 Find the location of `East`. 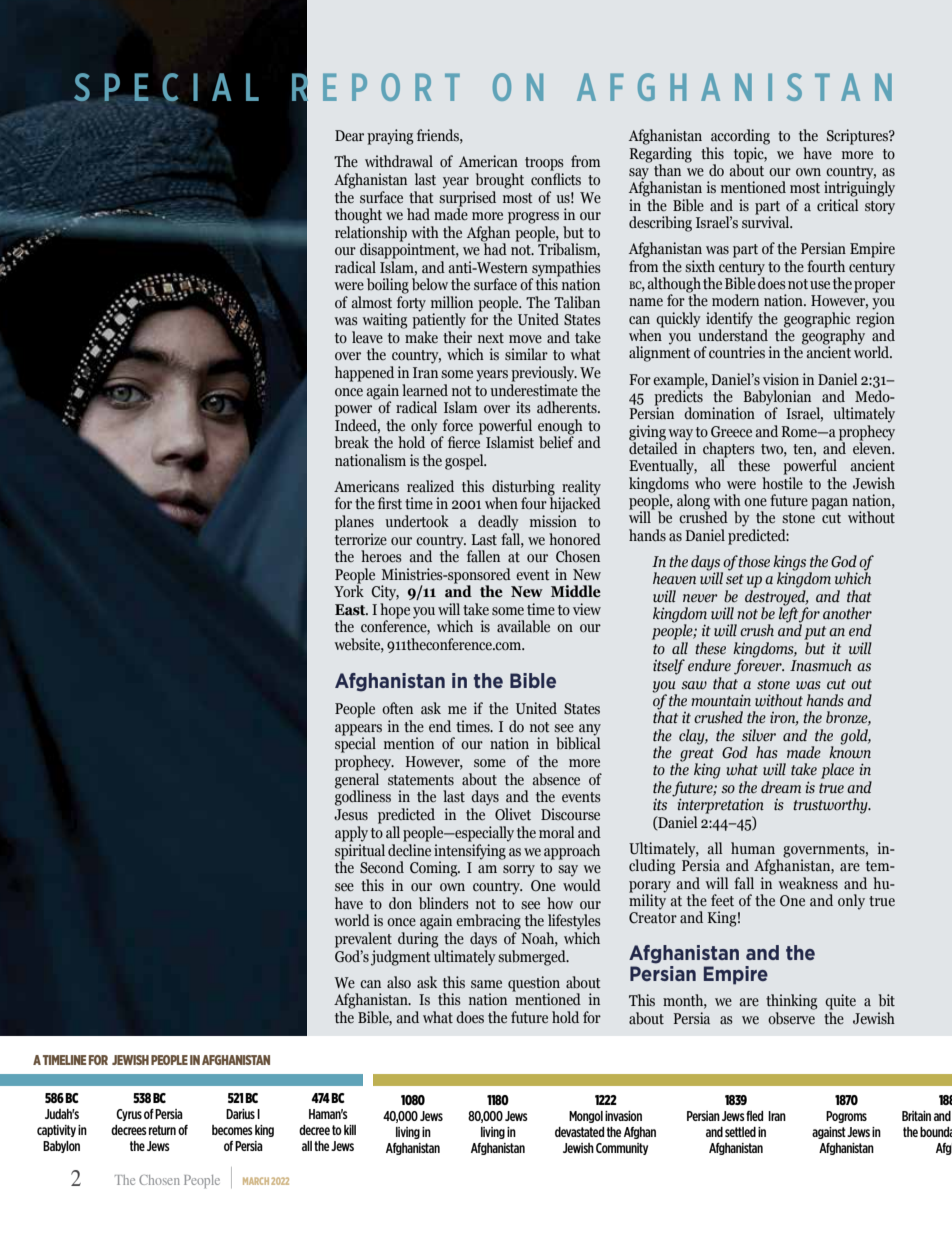

East is located at coordinates (351, 610).
